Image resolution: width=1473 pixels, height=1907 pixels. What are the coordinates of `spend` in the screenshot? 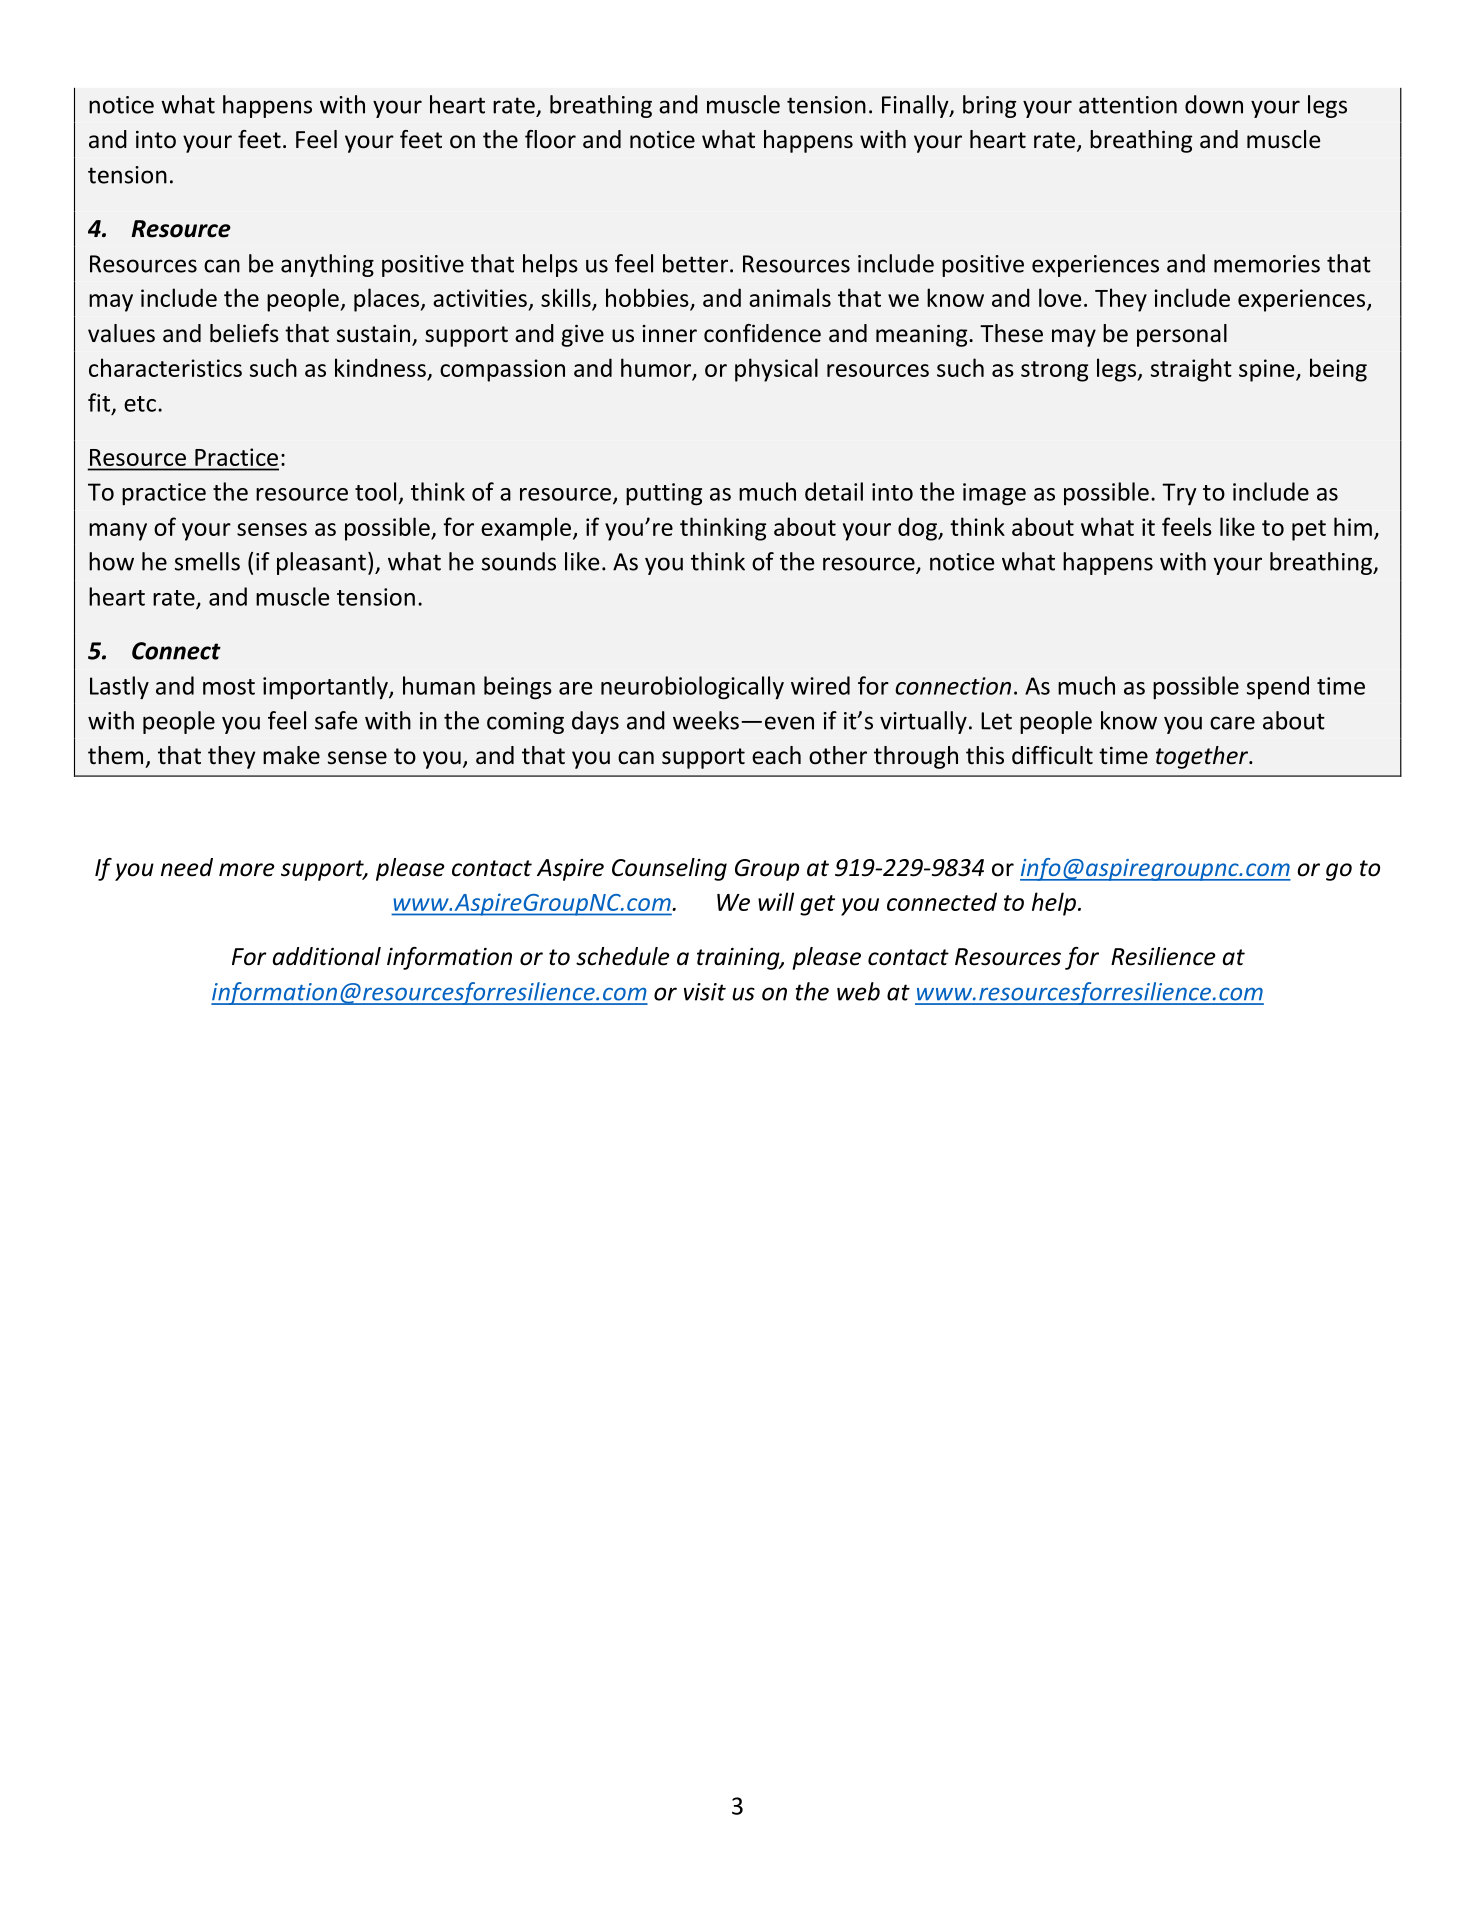 It's located at (1278, 687).
